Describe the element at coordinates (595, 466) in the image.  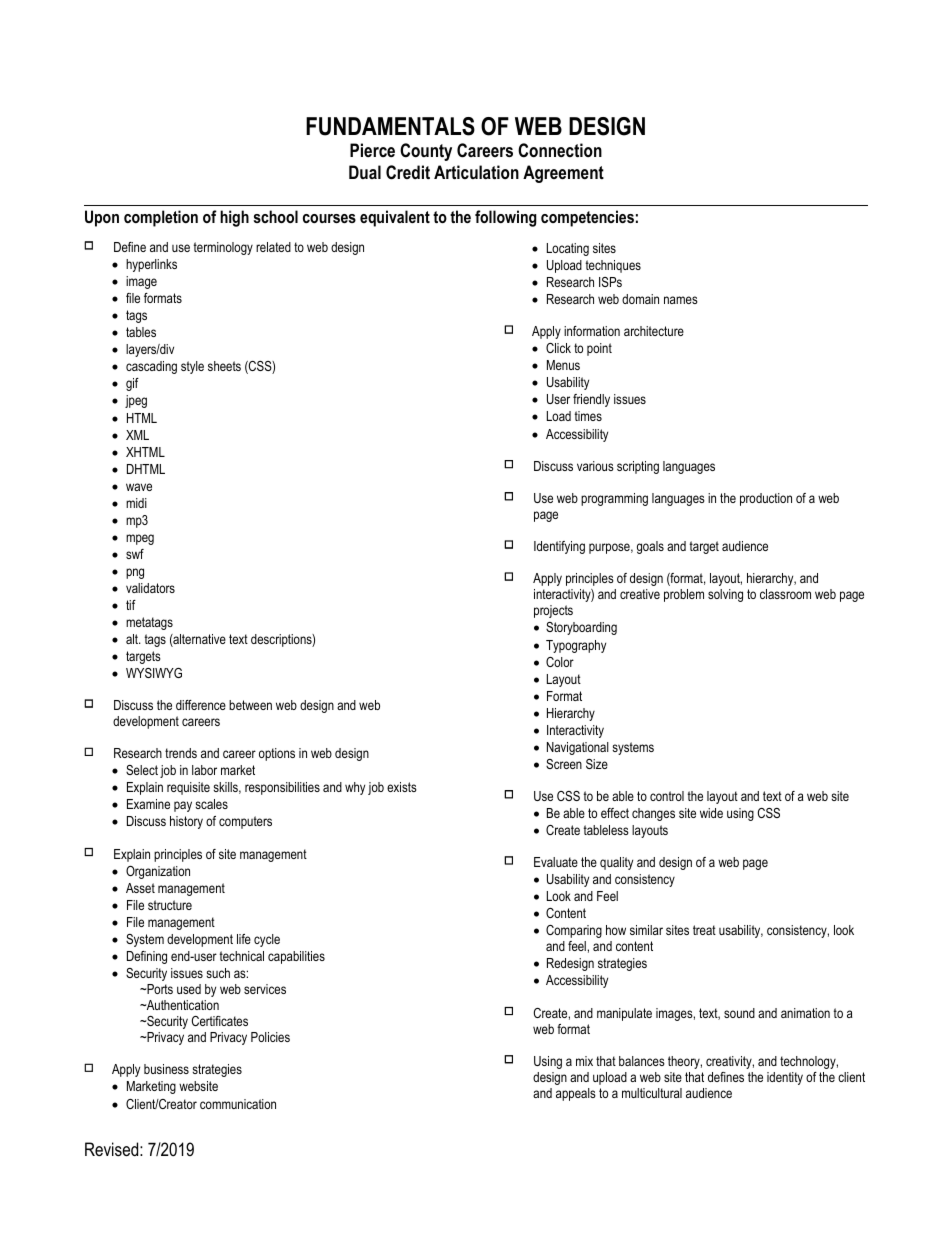
I see `various` at that location.
